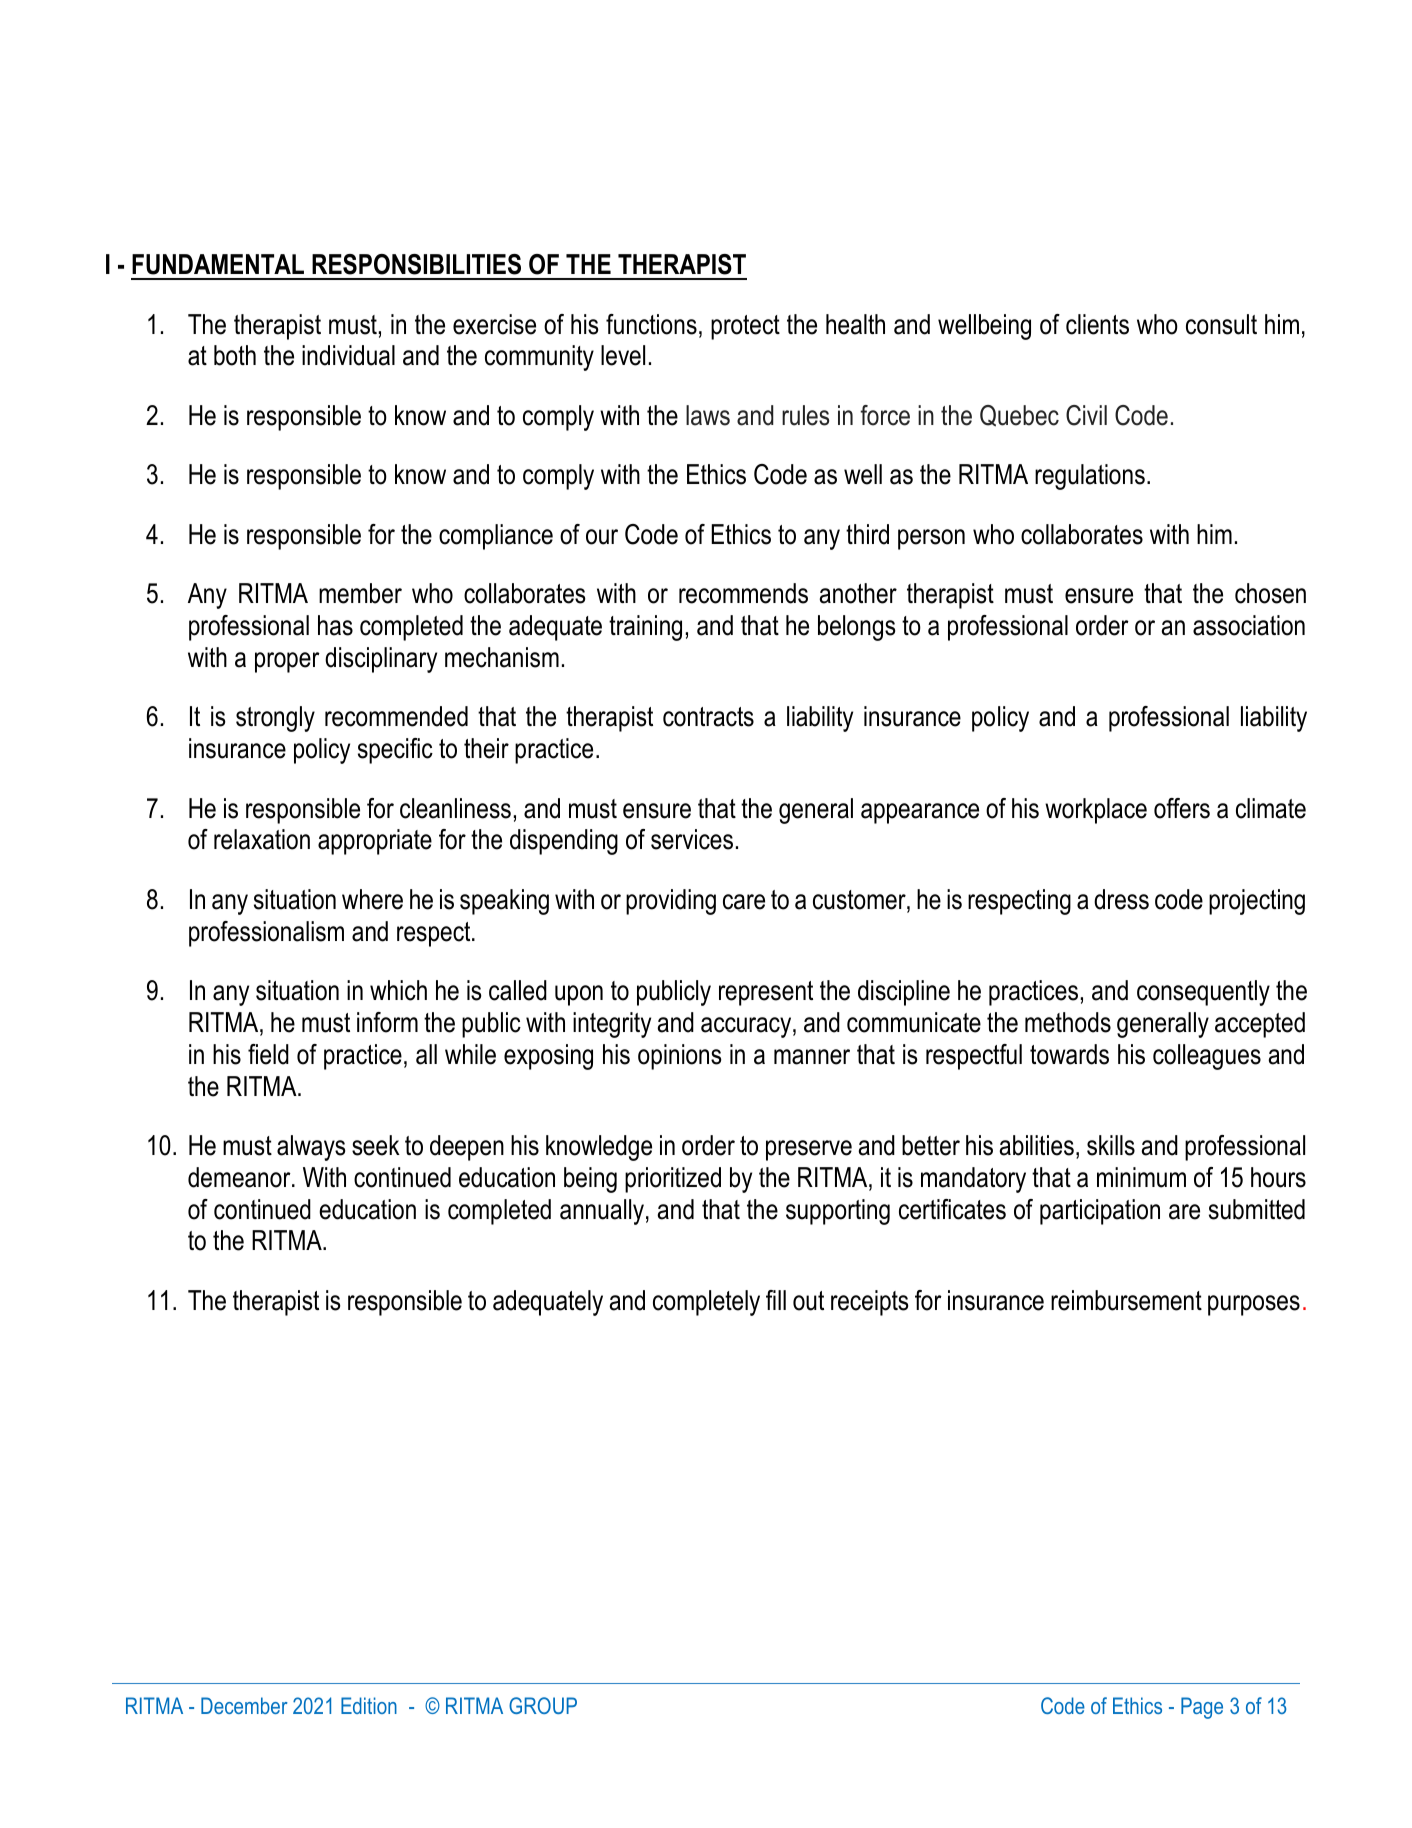 This screenshot has width=1412, height=1828. Describe the element at coordinates (1182, 808) in the screenshot. I see `offers` at that location.
